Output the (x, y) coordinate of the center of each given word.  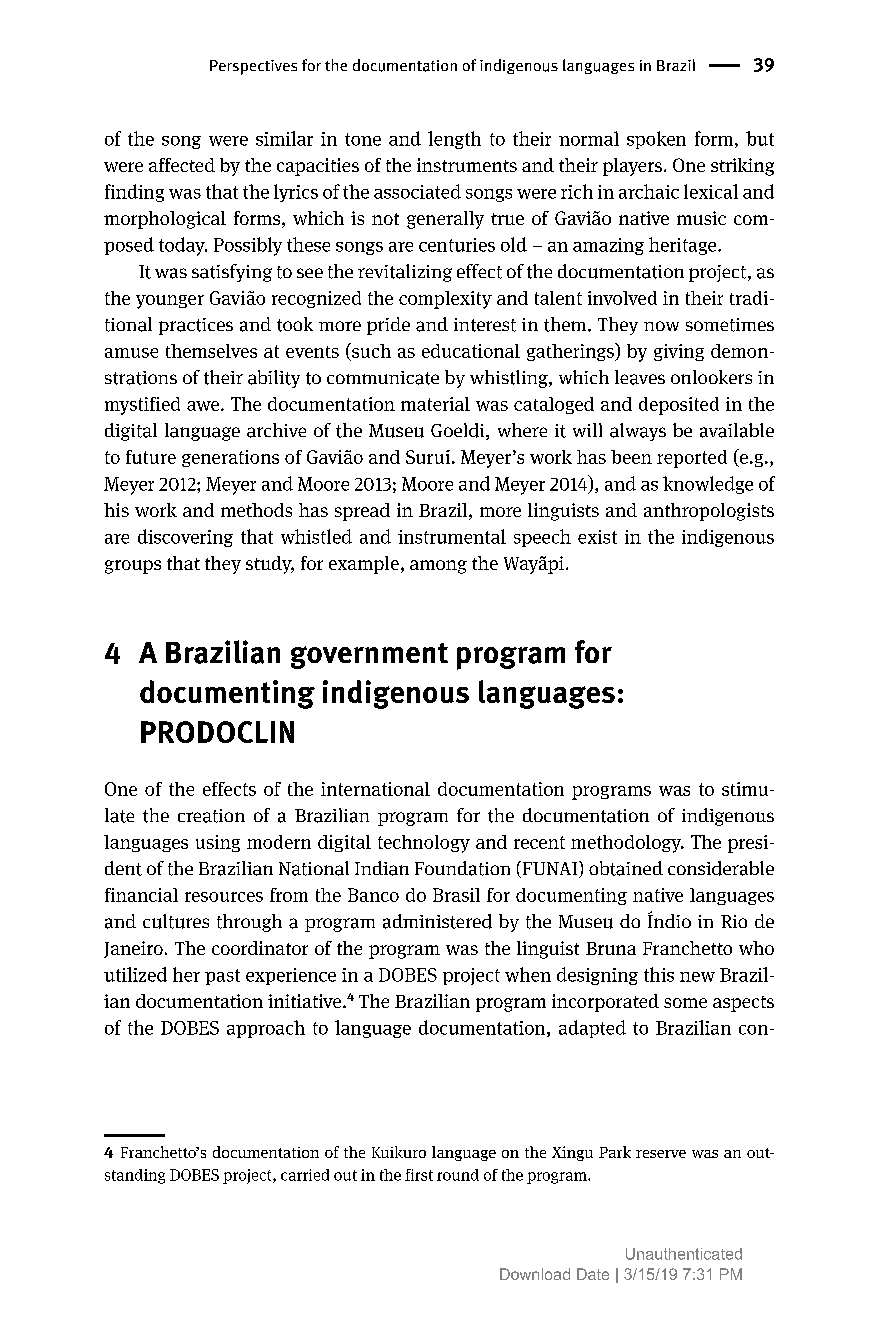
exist (597, 537)
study (270, 565)
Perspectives (253, 67)
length (454, 140)
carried (305, 1175)
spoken (656, 140)
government (369, 656)
